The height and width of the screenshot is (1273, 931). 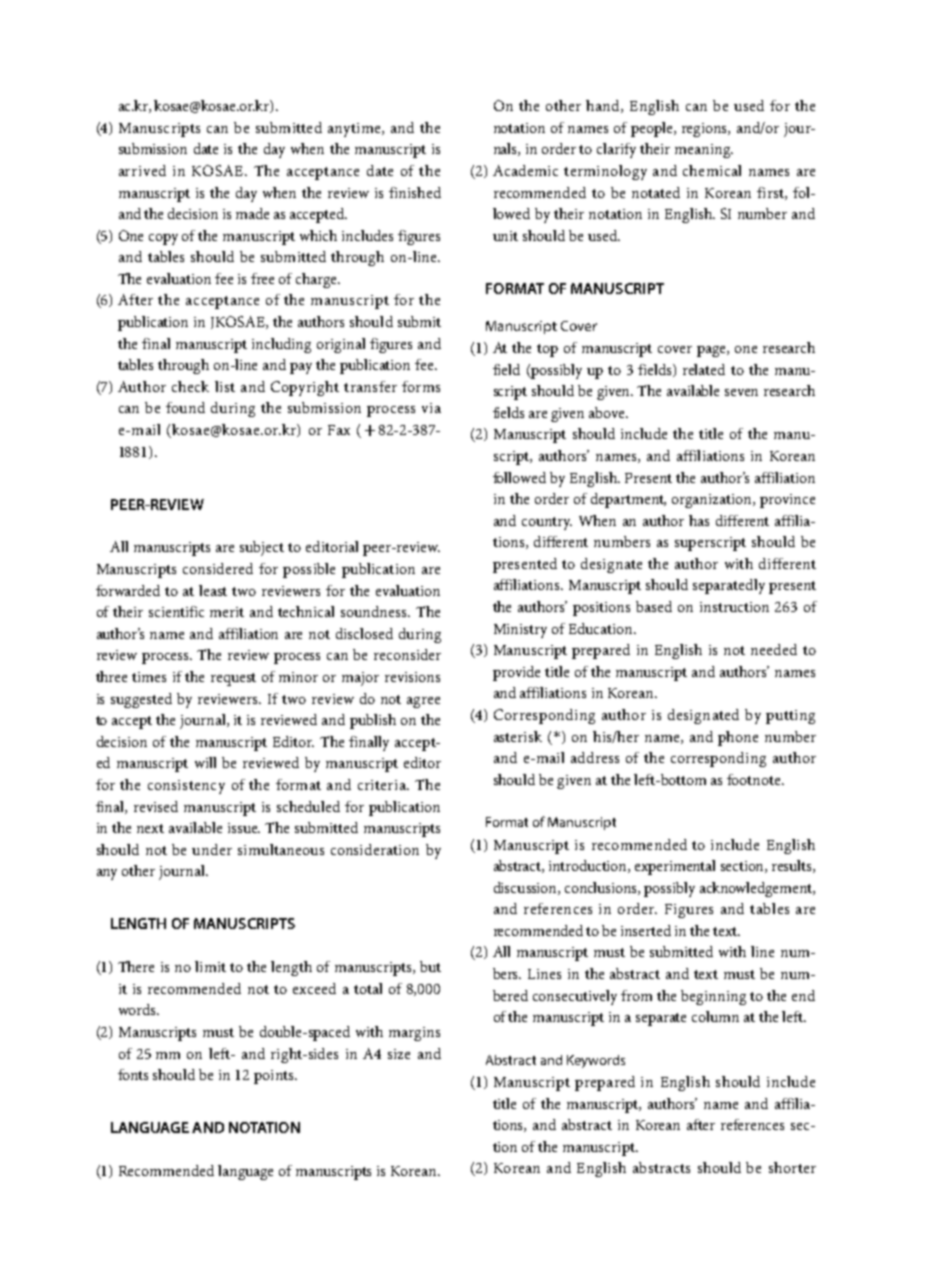 What do you see at coordinates (774, 649) in the screenshot?
I see `needed` at bounding box center [774, 649].
